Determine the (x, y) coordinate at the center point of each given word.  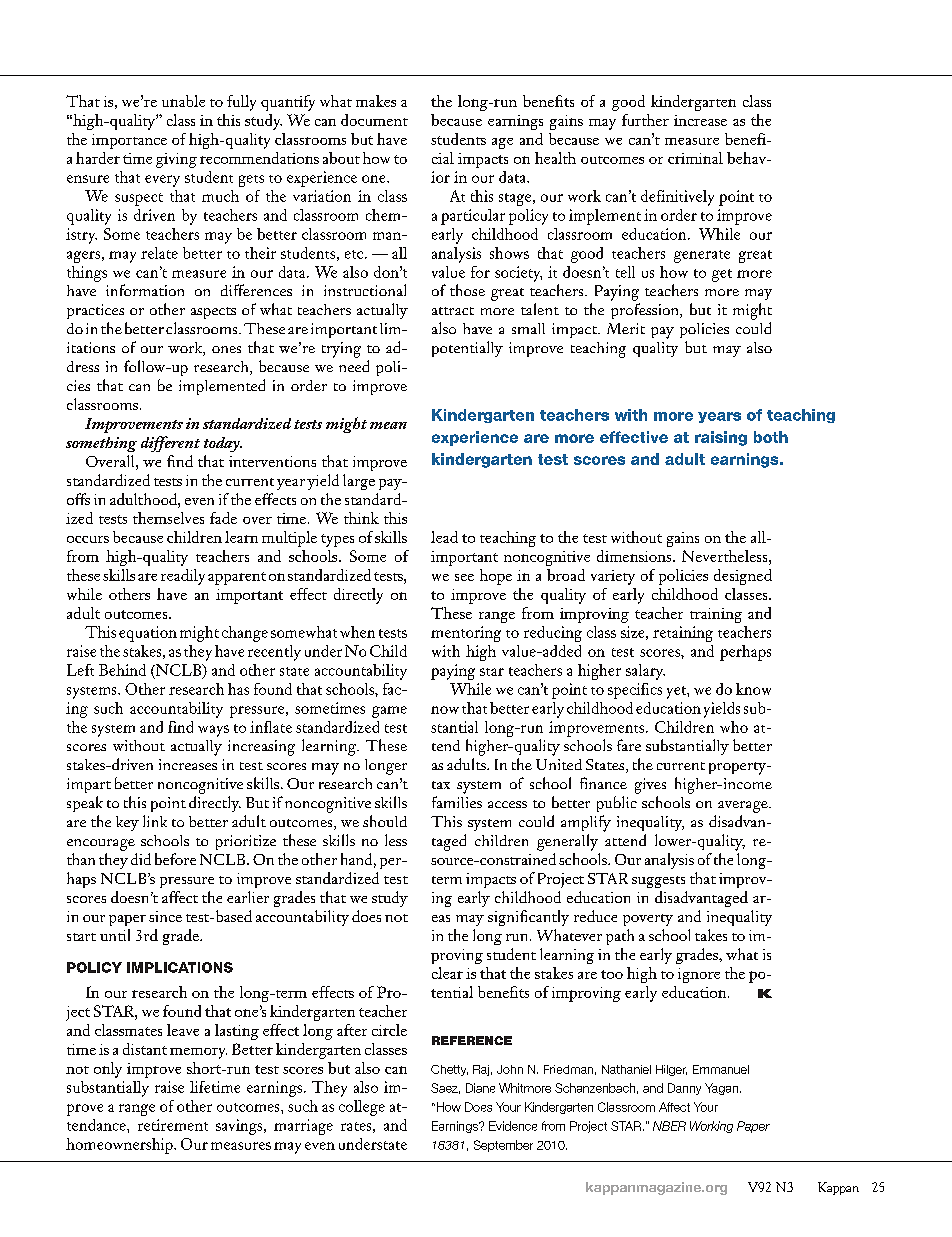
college (362, 1108)
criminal (695, 158)
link (155, 821)
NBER (669, 1126)
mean (388, 425)
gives (650, 786)
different (170, 444)
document (374, 120)
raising (721, 438)
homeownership (120, 1146)
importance (129, 141)
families (457, 802)
